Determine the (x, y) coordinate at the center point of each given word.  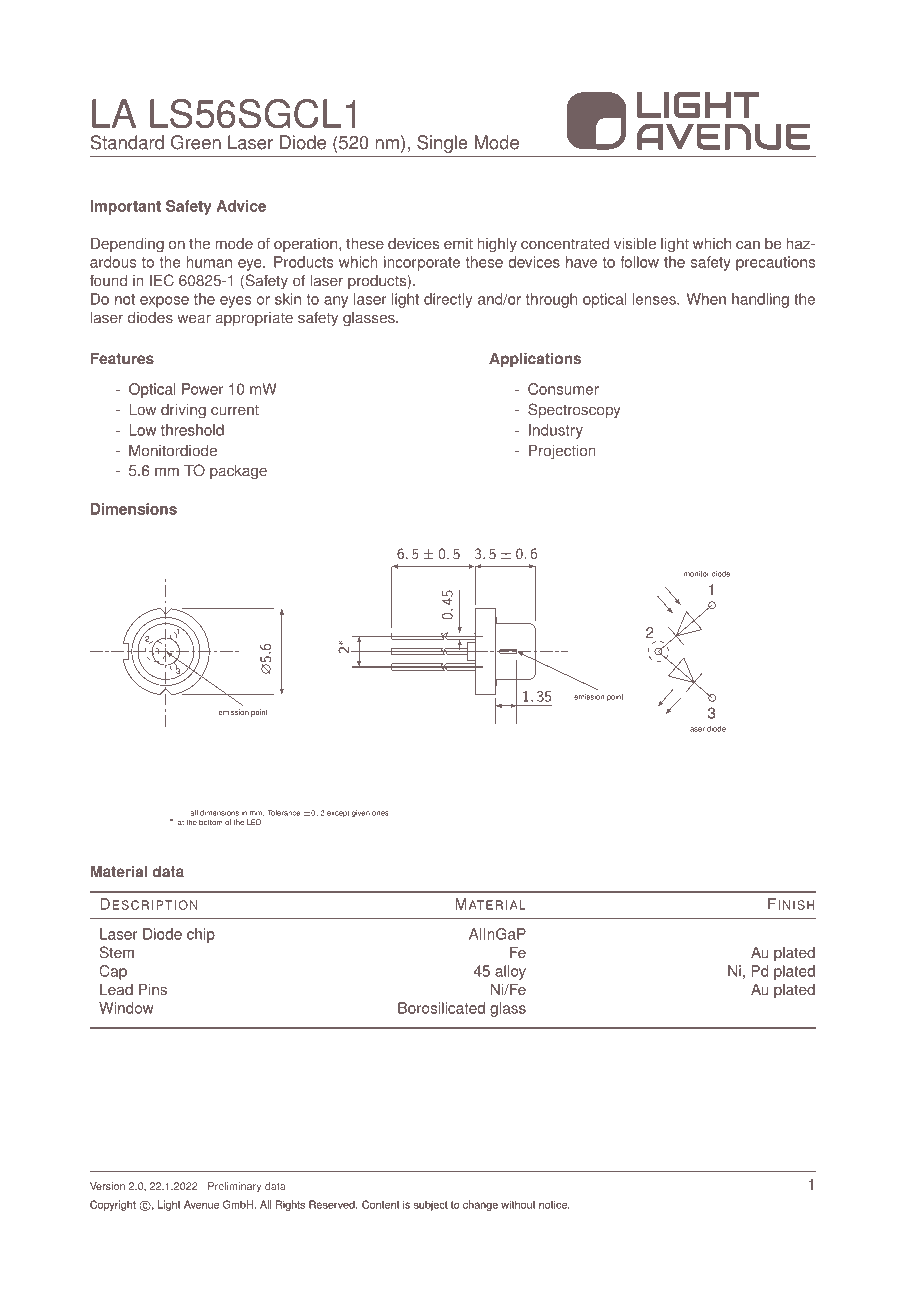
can (748, 245)
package (238, 472)
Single (442, 144)
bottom (211, 822)
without (518, 1204)
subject (431, 1205)
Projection (562, 452)
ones (380, 813)
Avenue (201, 1204)
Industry (556, 431)
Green (196, 142)
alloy (510, 972)
